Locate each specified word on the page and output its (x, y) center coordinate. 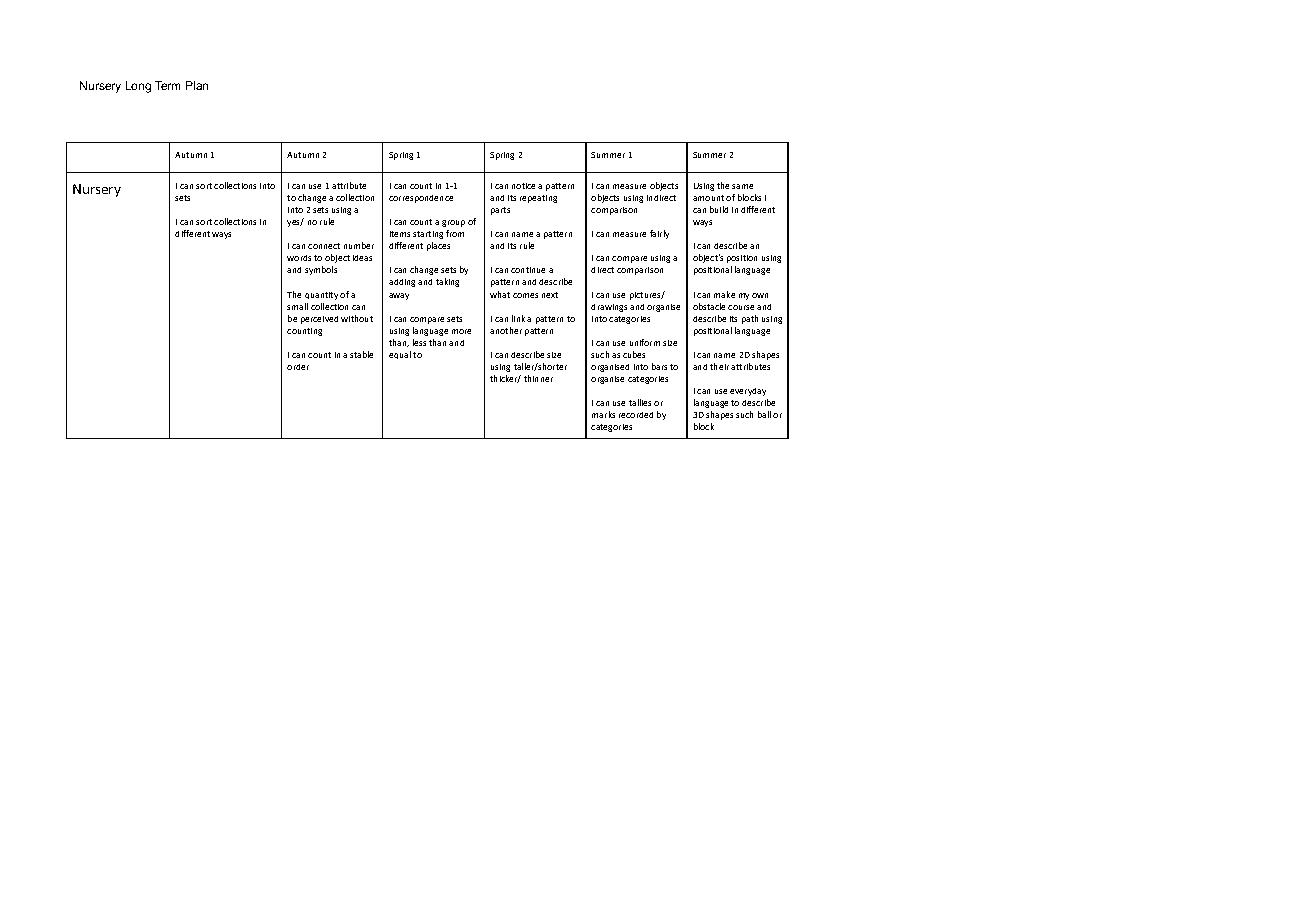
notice (523, 186)
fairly (659, 234)
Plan (197, 85)
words (299, 258)
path (750, 319)
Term (167, 85)
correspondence (421, 199)
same (742, 186)
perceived (319, 320)
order (298, 367)
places (438, 246)
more (461, 331)
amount (708, 198)
